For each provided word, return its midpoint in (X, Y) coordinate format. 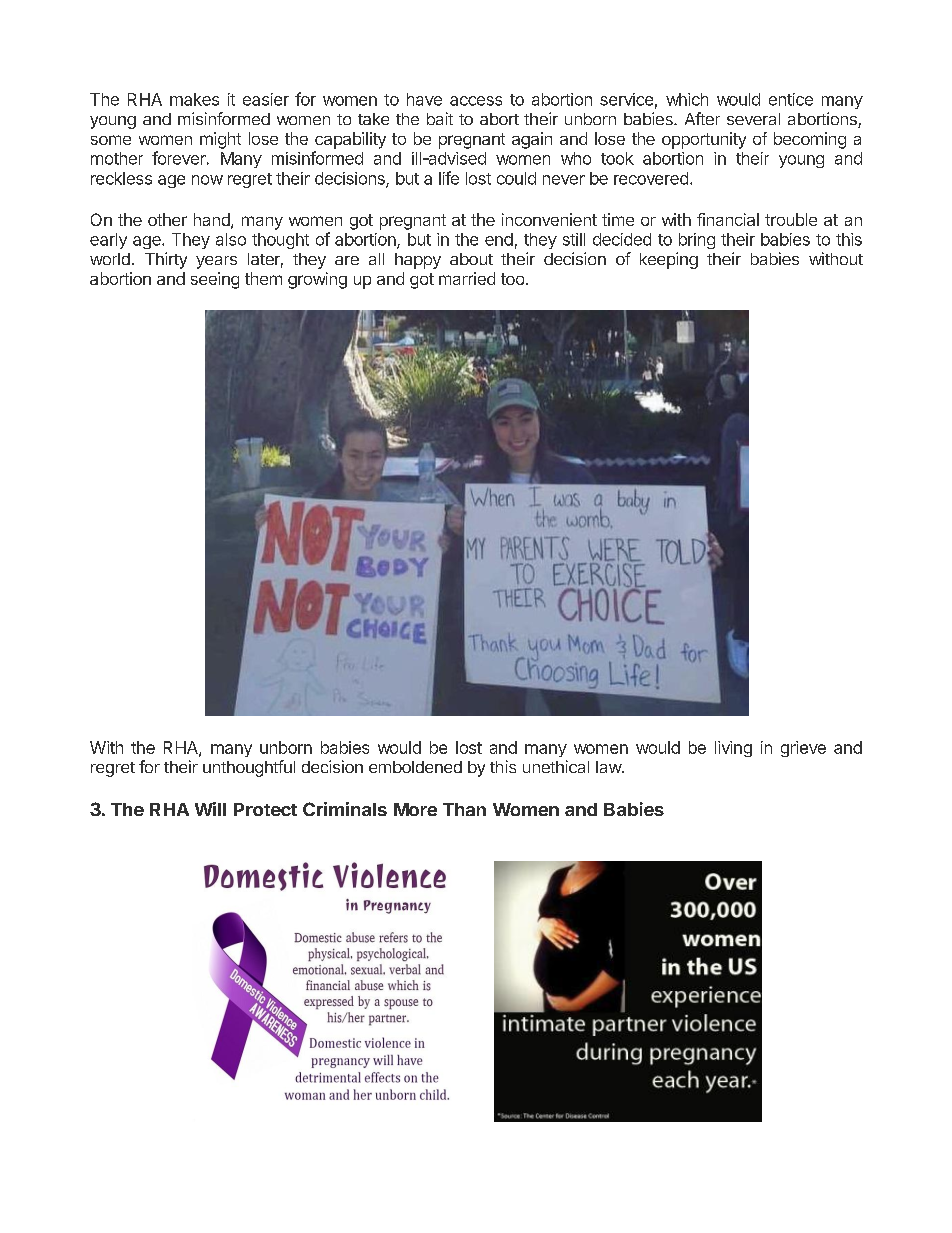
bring (697, 241)
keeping (669, 260)
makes (194, 99)
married (467, 278)
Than (464, 809)
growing (317, 280)
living (733, 749)
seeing (215, 280)
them (263, 278)
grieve (803, 749)
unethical (556, 766)
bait (440, 118)
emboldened (415, 767)
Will (210, 809)
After (702, 118)
